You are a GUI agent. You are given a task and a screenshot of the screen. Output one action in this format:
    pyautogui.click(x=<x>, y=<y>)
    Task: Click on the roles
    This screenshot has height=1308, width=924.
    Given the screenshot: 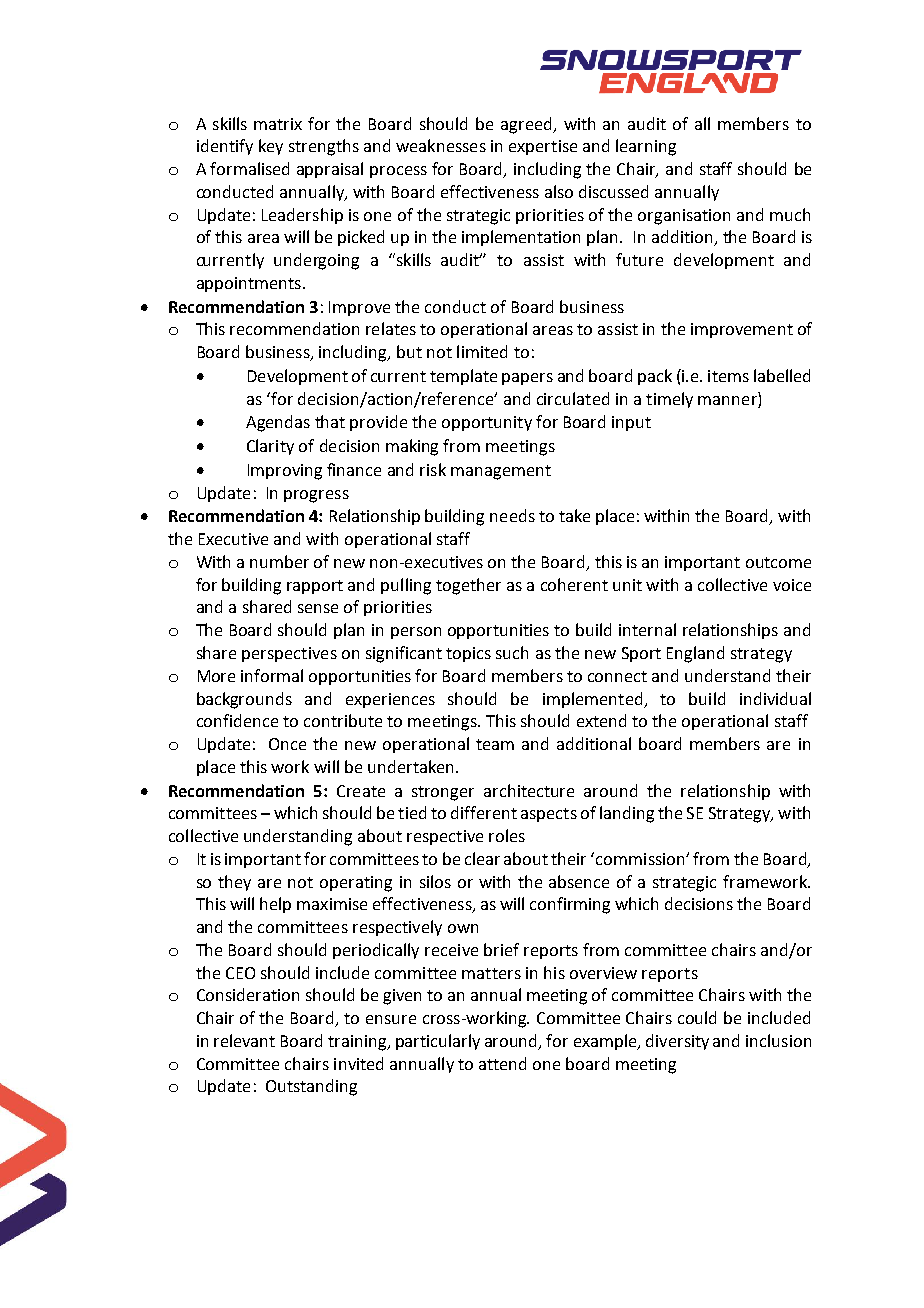 What is the action you would take?
    pyautogui.click(x=507, y=835)
